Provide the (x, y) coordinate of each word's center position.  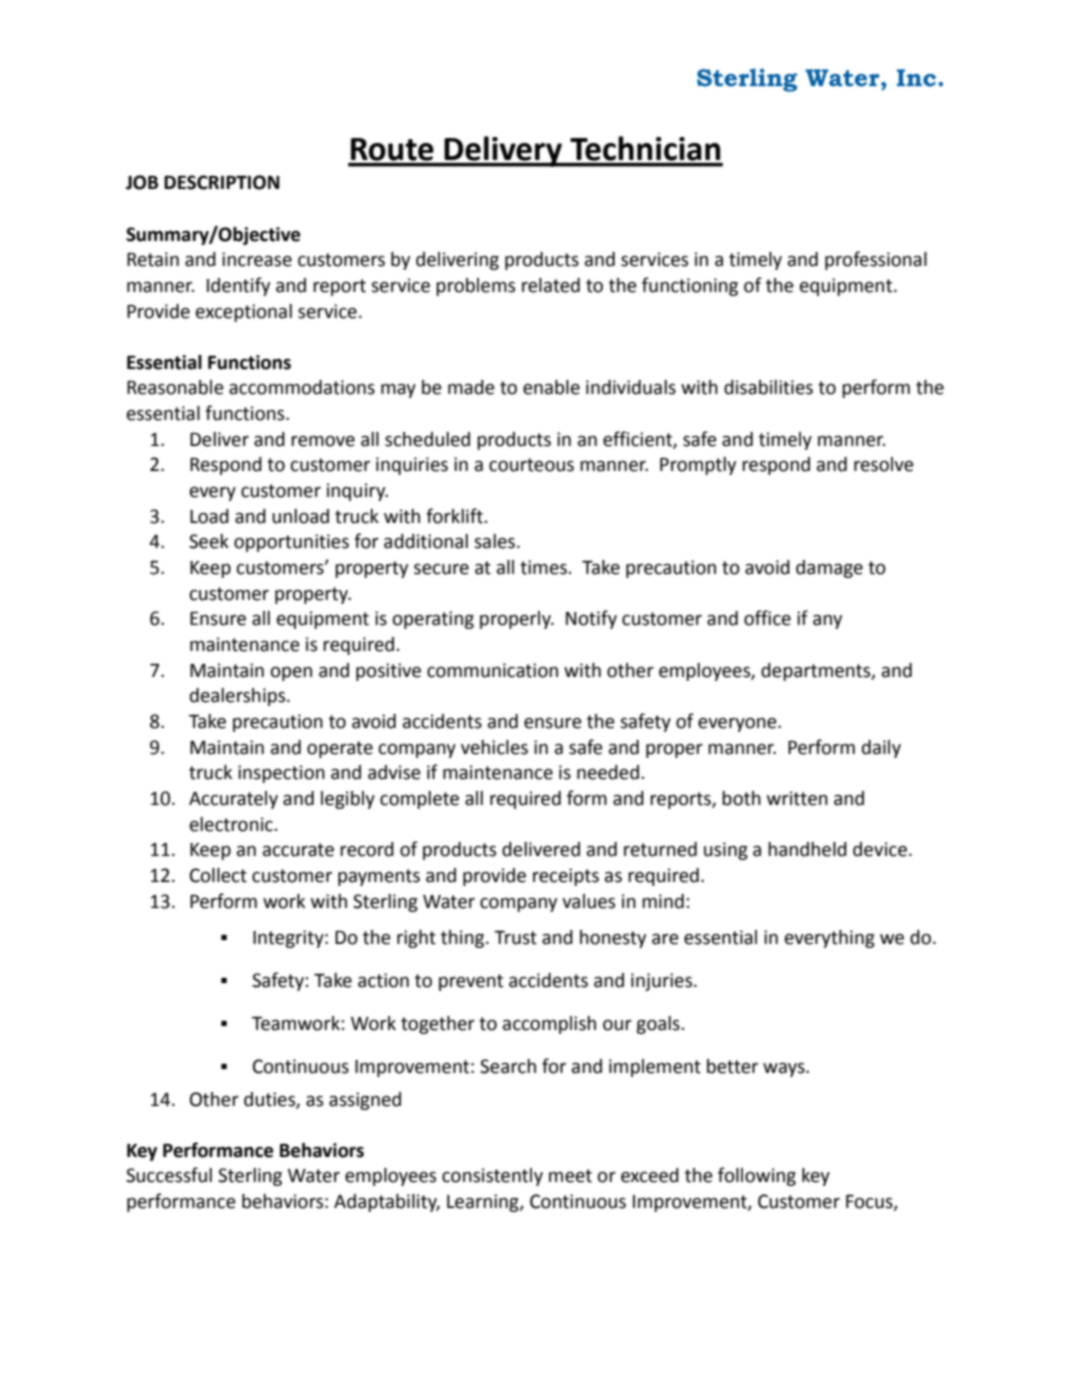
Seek (209, 541)
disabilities (768, 387)
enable (551, 387)
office (767, 618)
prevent (471, 982)
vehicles (494, 747)
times (544, 567)
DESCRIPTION (221, 182)
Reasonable (175, 387)
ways (785, 1070)
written (797, 798)
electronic (232, 824)
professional (876, 260)
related (551, 285)
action (383, 980)
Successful (169, 1175)
